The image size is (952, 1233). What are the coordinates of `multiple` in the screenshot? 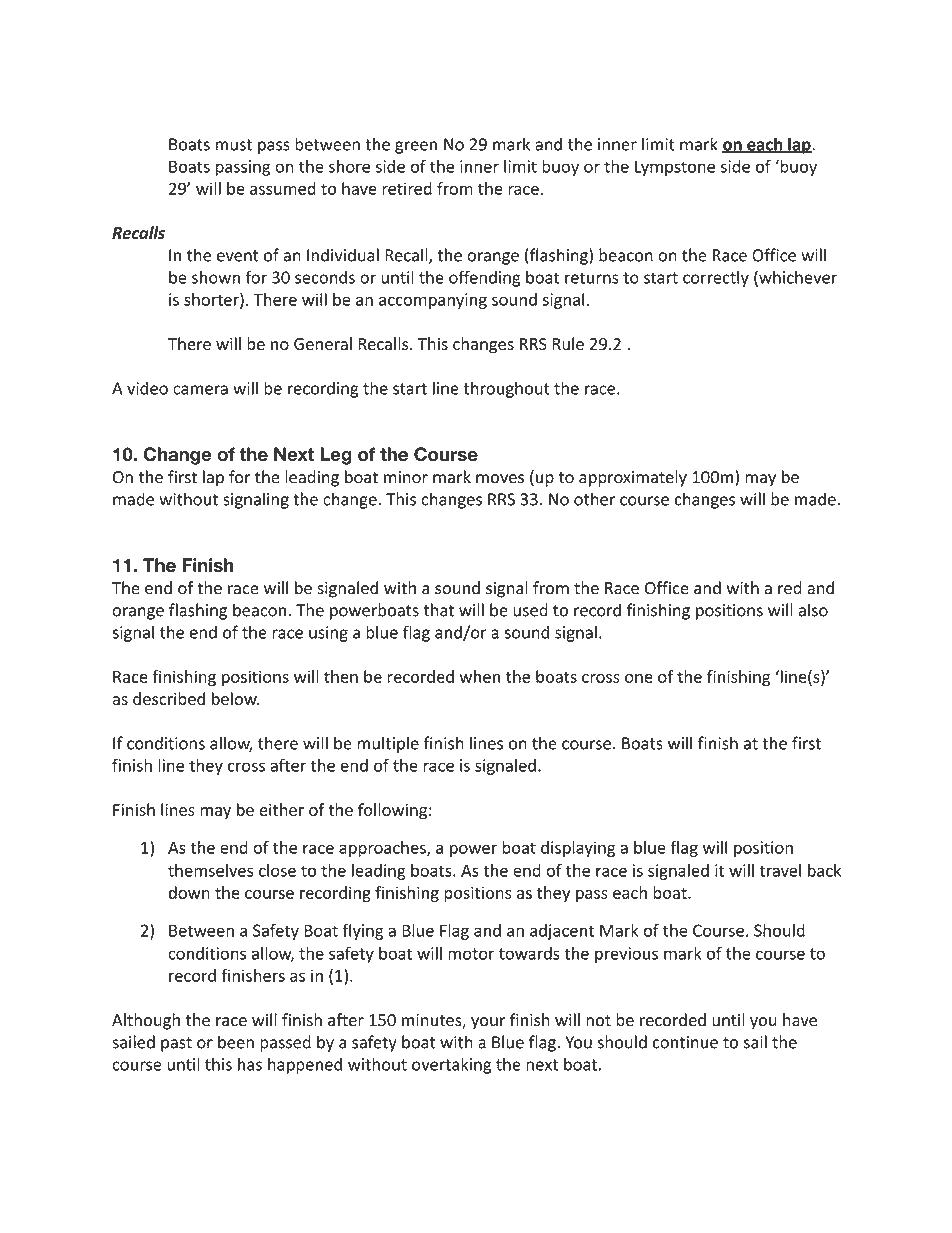 It's located at (388, 744).
